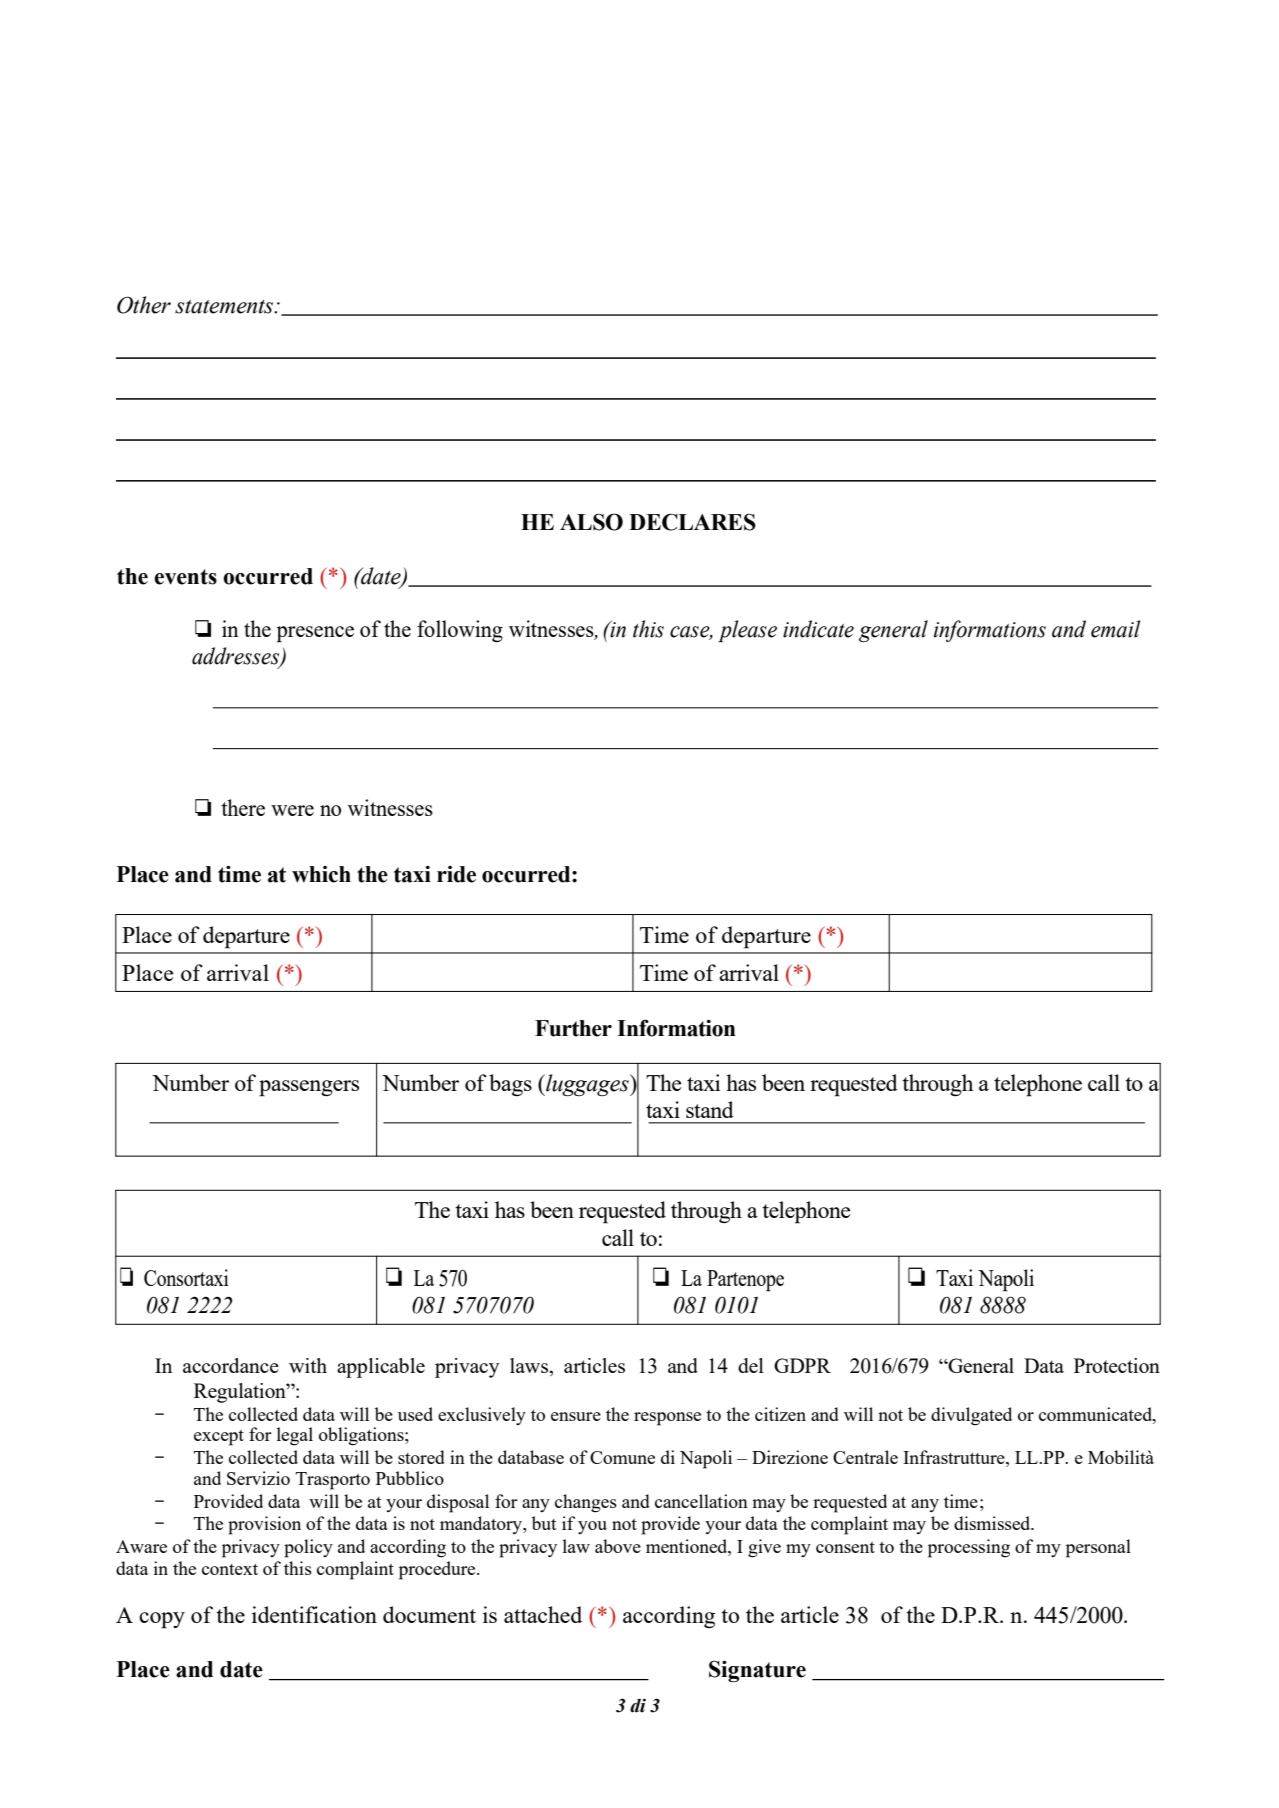  Describe the element at coordinates (309, 1088) in the screenshot. I see `passengers` at that location.
